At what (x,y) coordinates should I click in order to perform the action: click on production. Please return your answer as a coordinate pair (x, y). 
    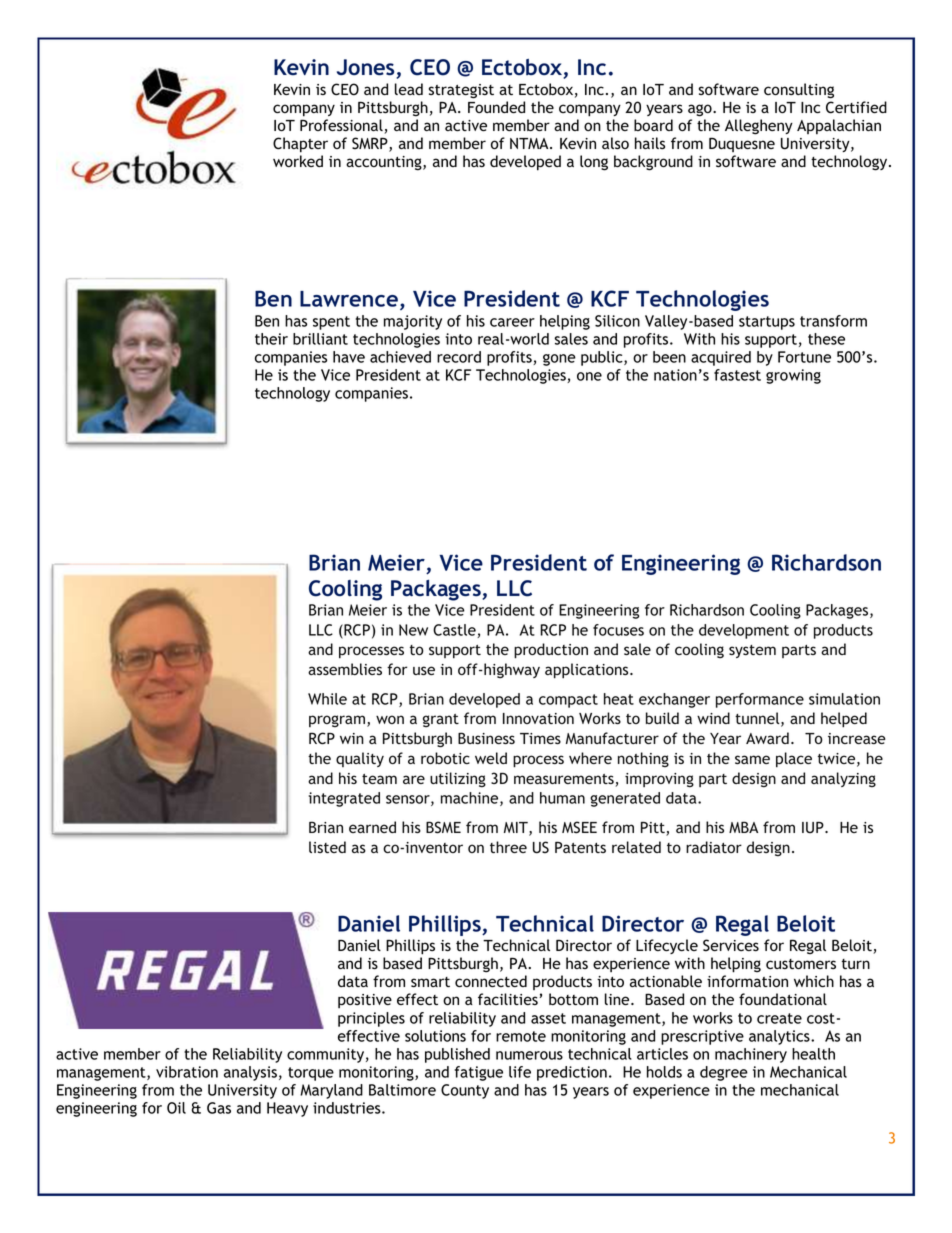
    Looking at the image, I should click on (551, 651).
